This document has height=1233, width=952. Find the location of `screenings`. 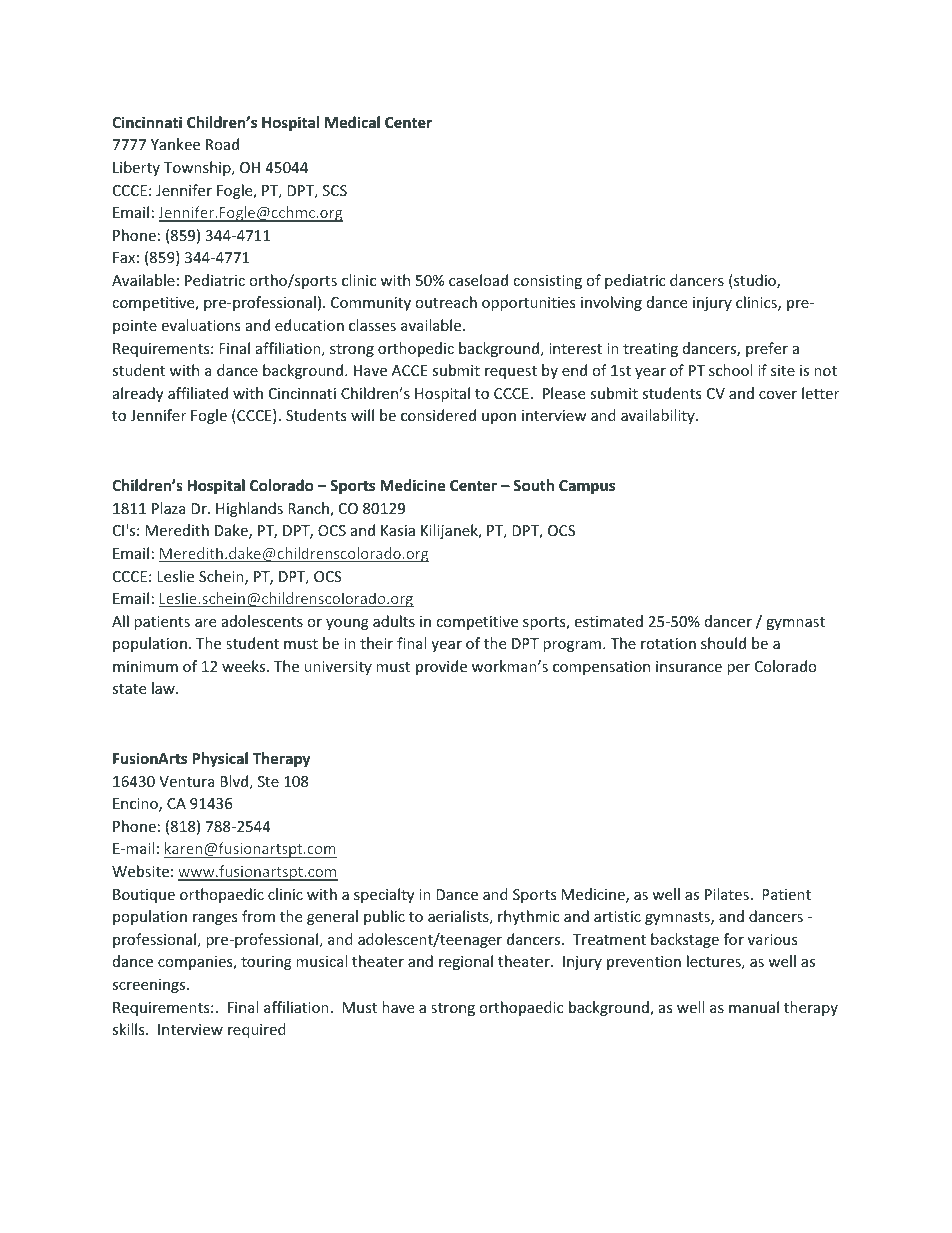

screenings is located at coordinates (150, 986).
